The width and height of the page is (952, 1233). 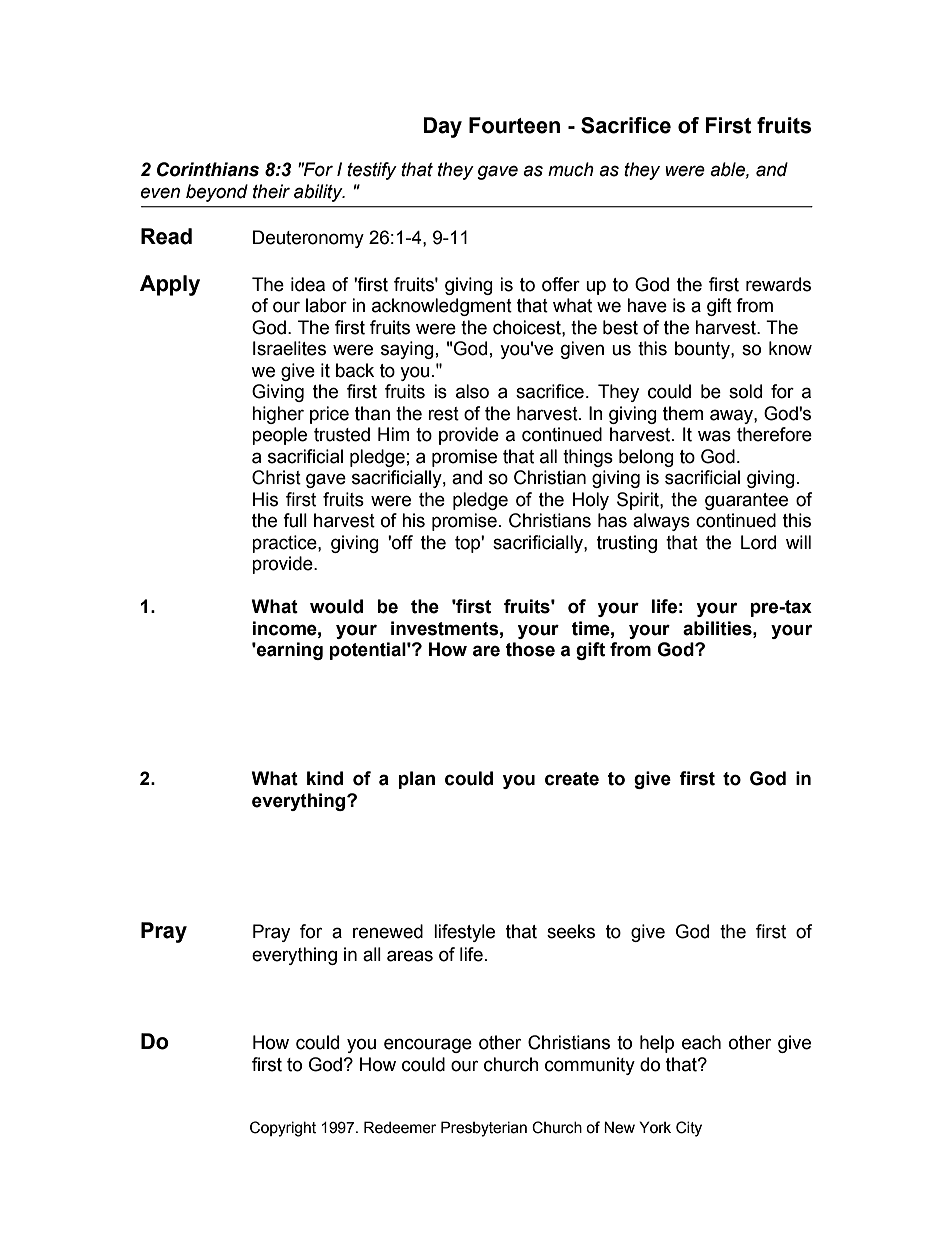 What do you see at coordinates (289, 651) in the page?
I see `earning` at bounding box center [289, 651].
